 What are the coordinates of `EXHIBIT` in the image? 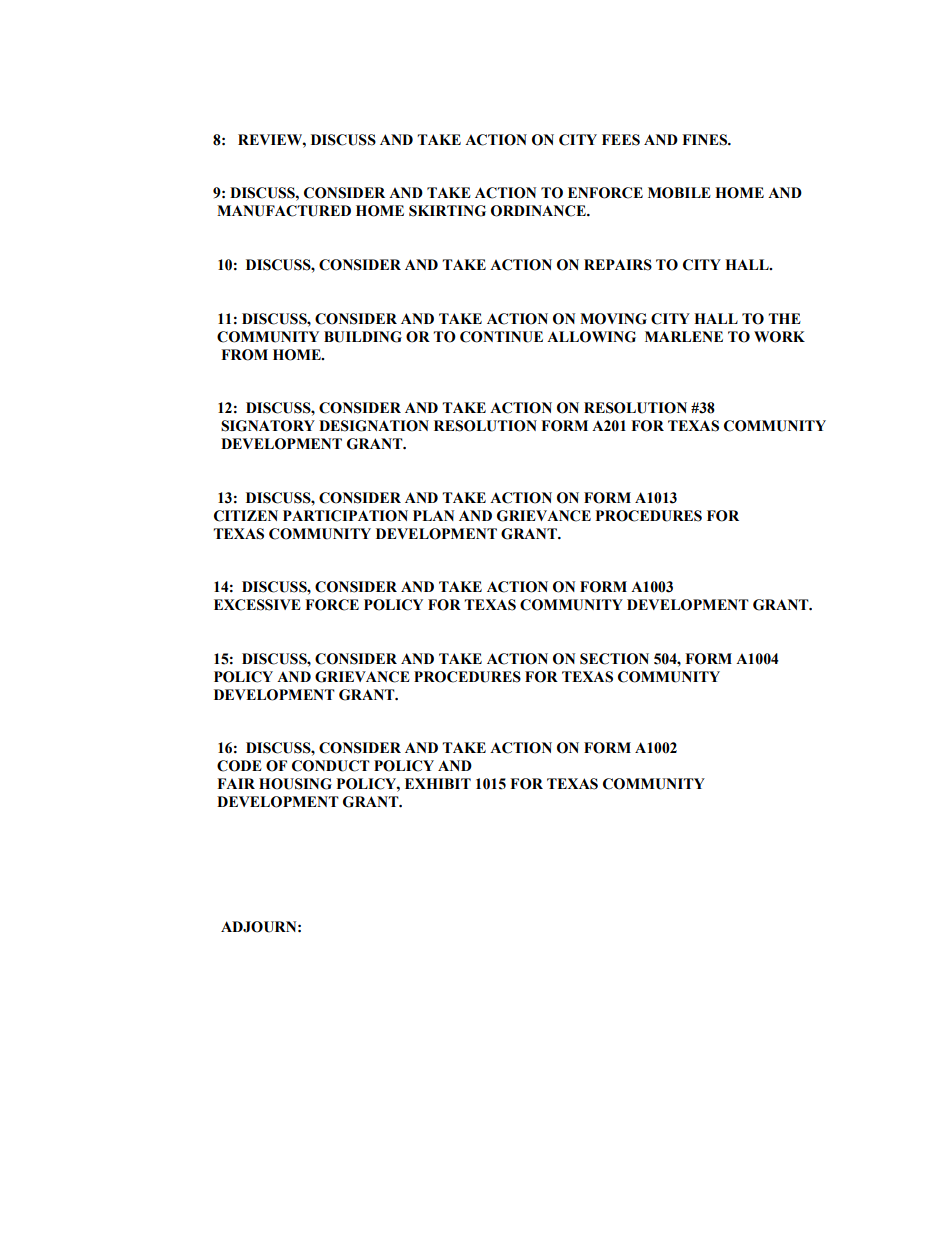 It's located at (438, 783).
